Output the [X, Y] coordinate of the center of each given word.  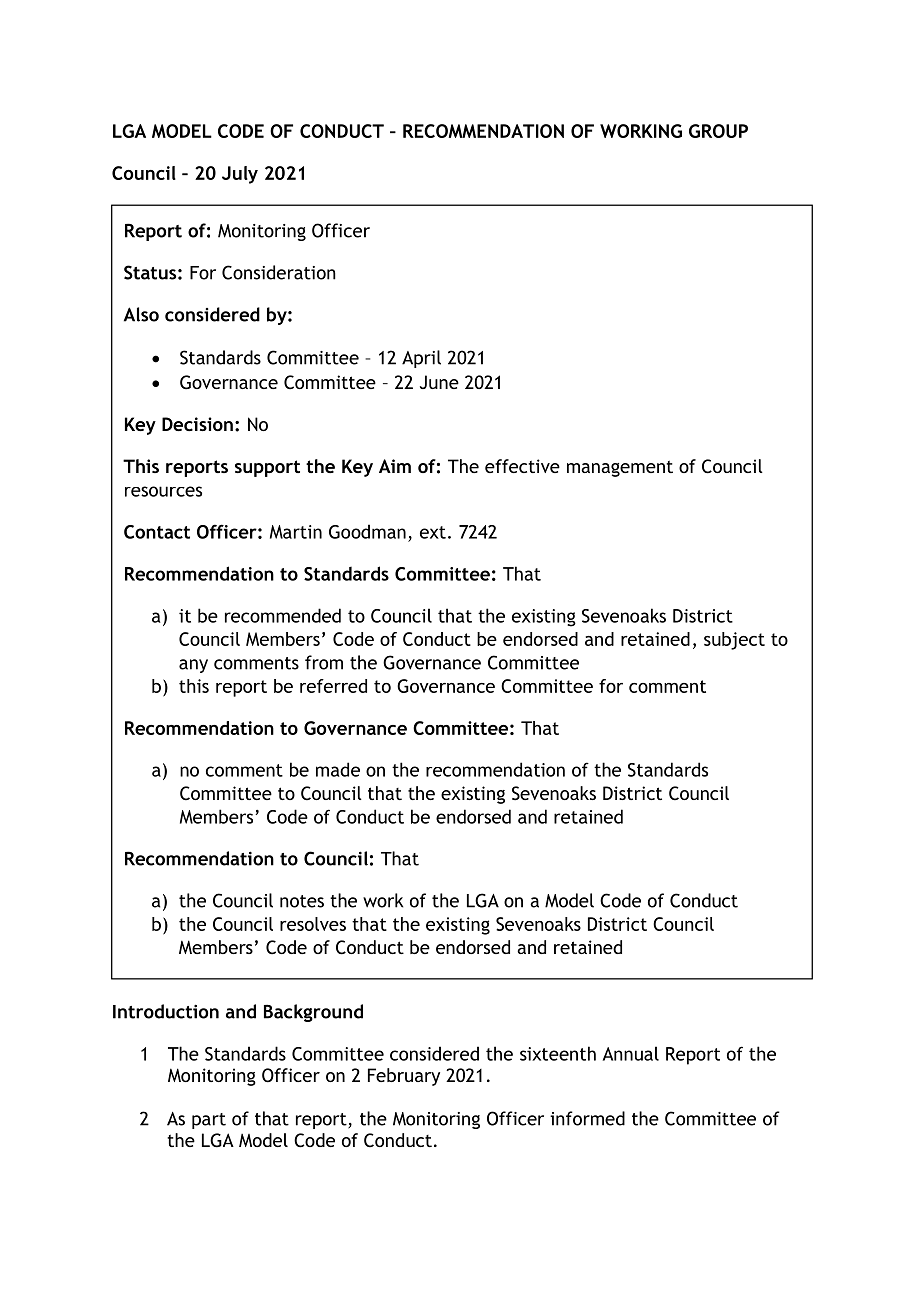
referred [333, 686]
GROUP [718, 131]
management [620, 468]
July [240, 175]
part [209, 1121]
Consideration [279, 272]
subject [734, 641]
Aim [395, 466]
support [267, 468]
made [338, 769]
